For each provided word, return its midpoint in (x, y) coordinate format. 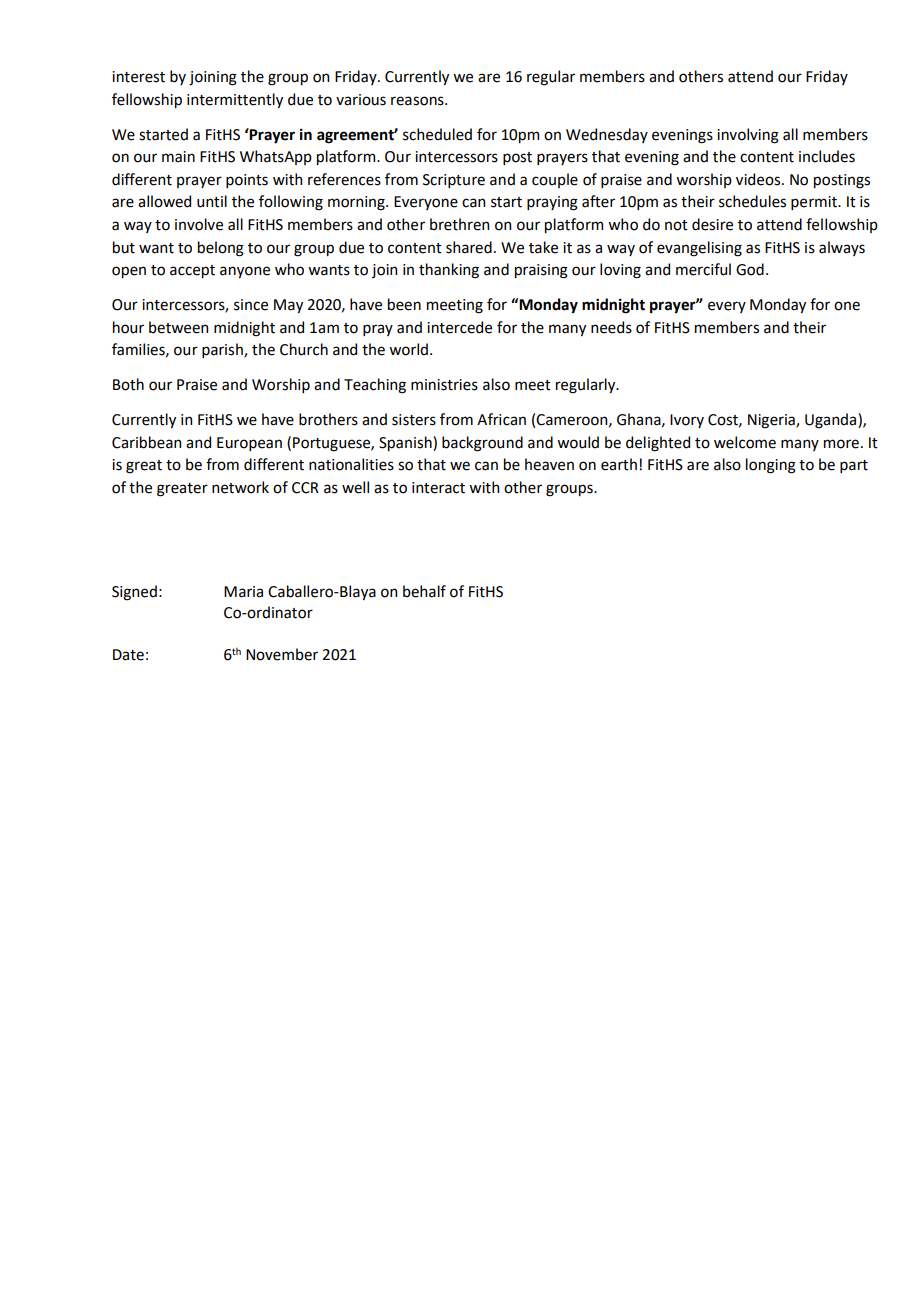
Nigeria (772, 421)
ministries (444, 385)
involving (748, 136)
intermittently (235, 100)
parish (223, 350)
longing (771, 466)
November (282, 654)
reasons (418, 101)
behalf (424, 591)
